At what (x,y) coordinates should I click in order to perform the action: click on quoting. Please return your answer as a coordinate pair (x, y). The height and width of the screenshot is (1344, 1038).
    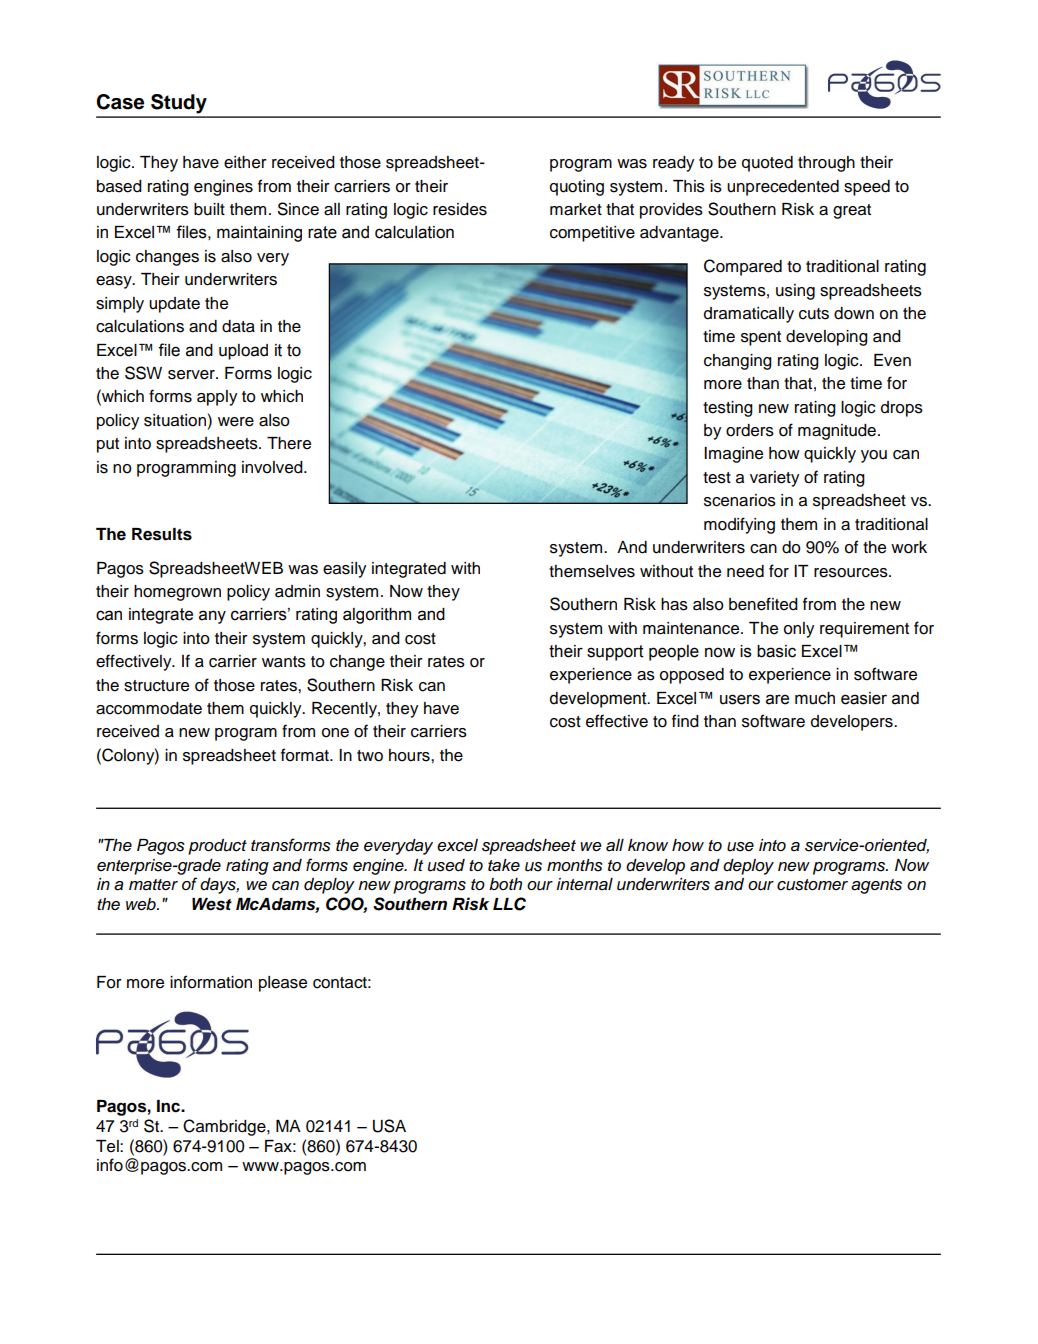
    Looking at the image, I should click on (577, 188).
